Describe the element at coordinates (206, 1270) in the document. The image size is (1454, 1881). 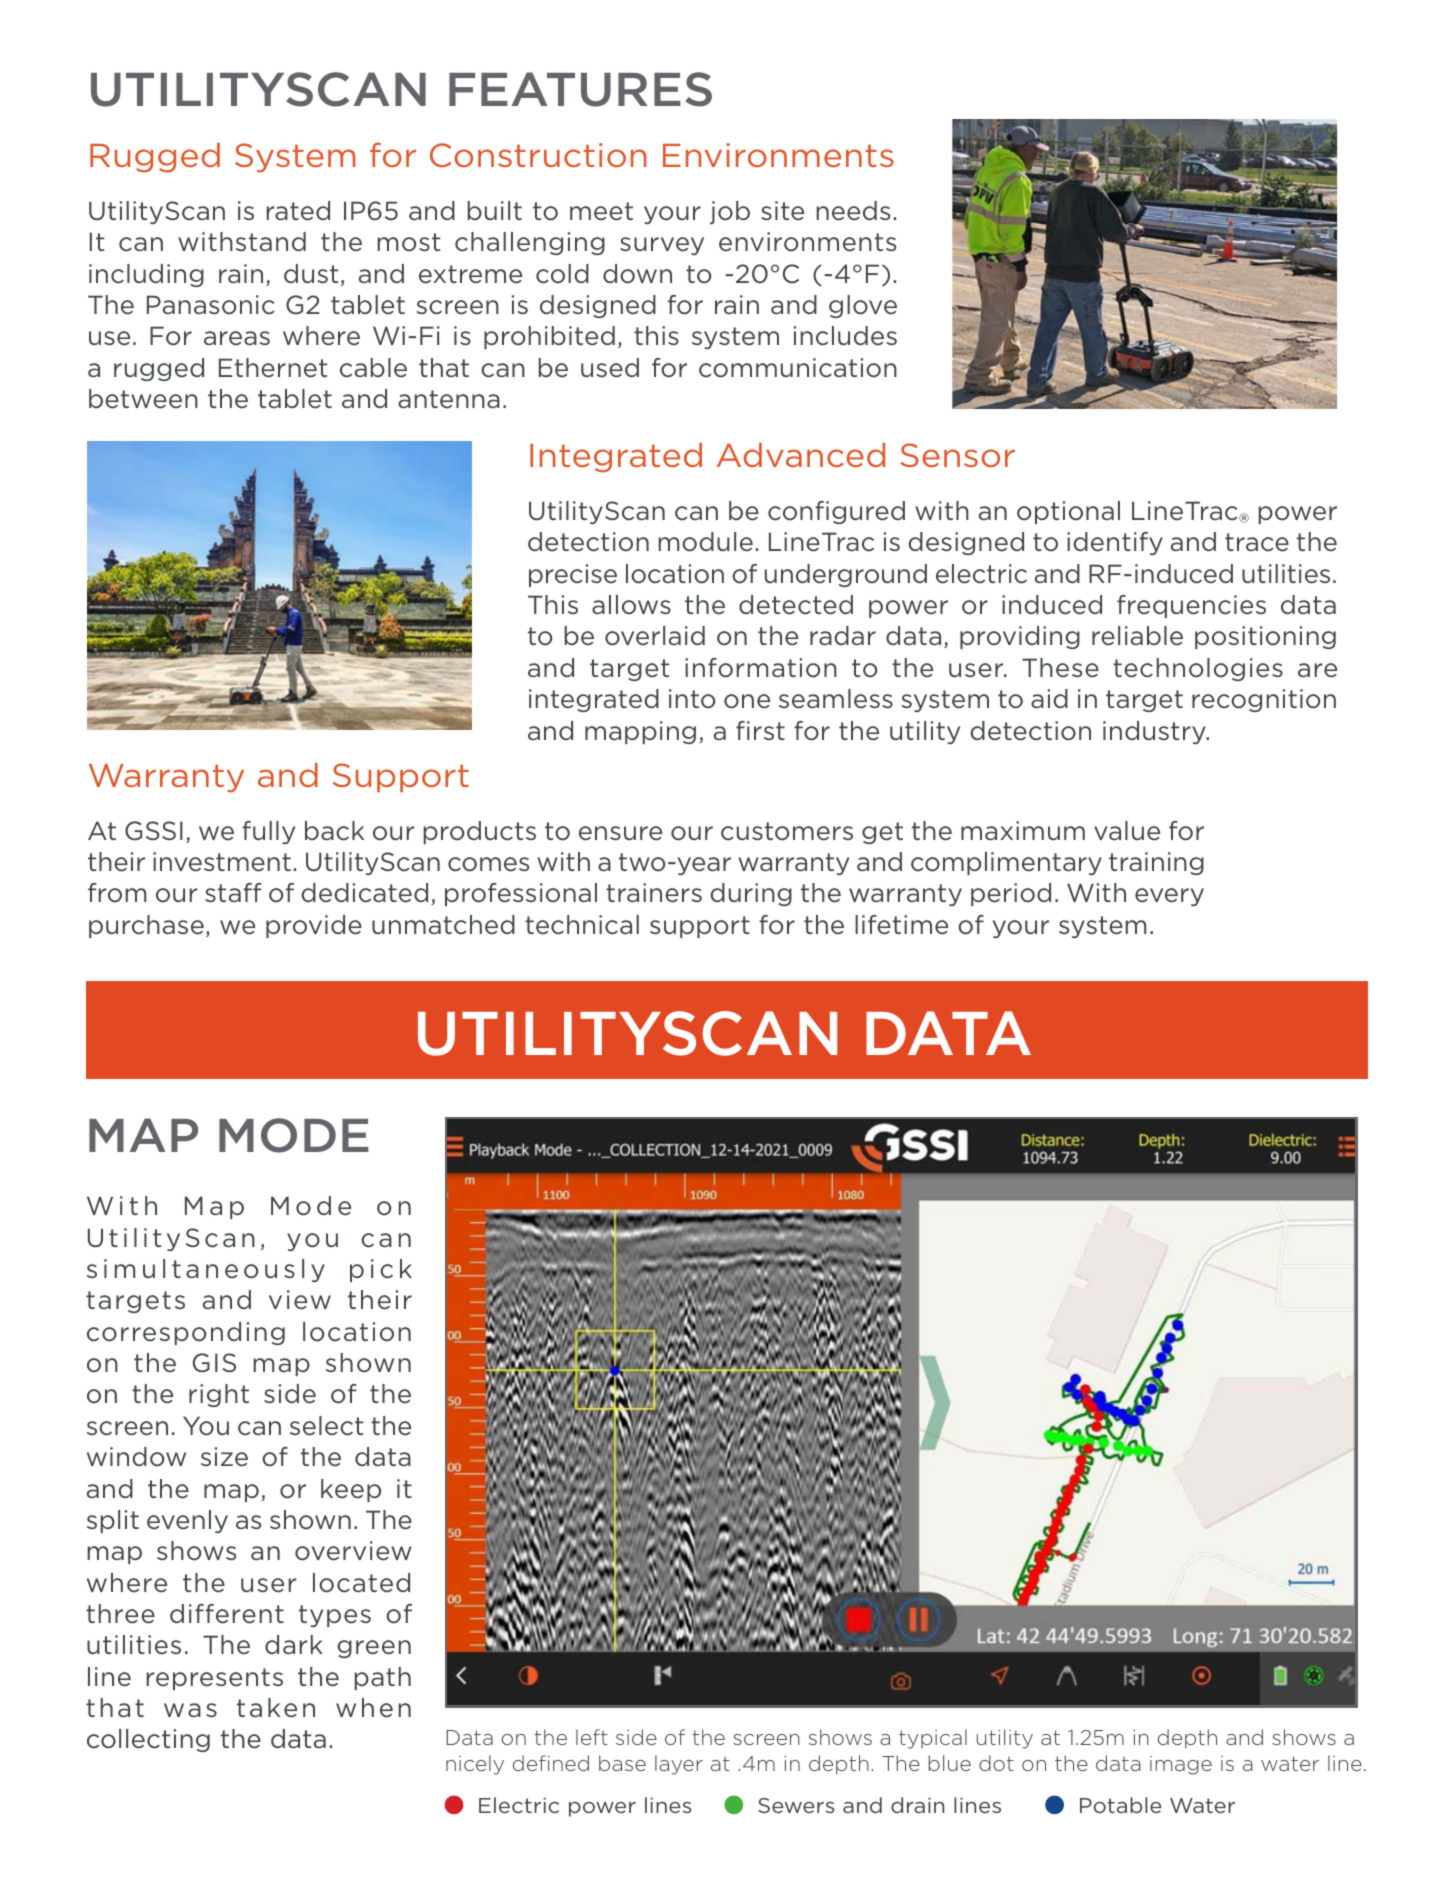
I see `simultaneously` at that location.
